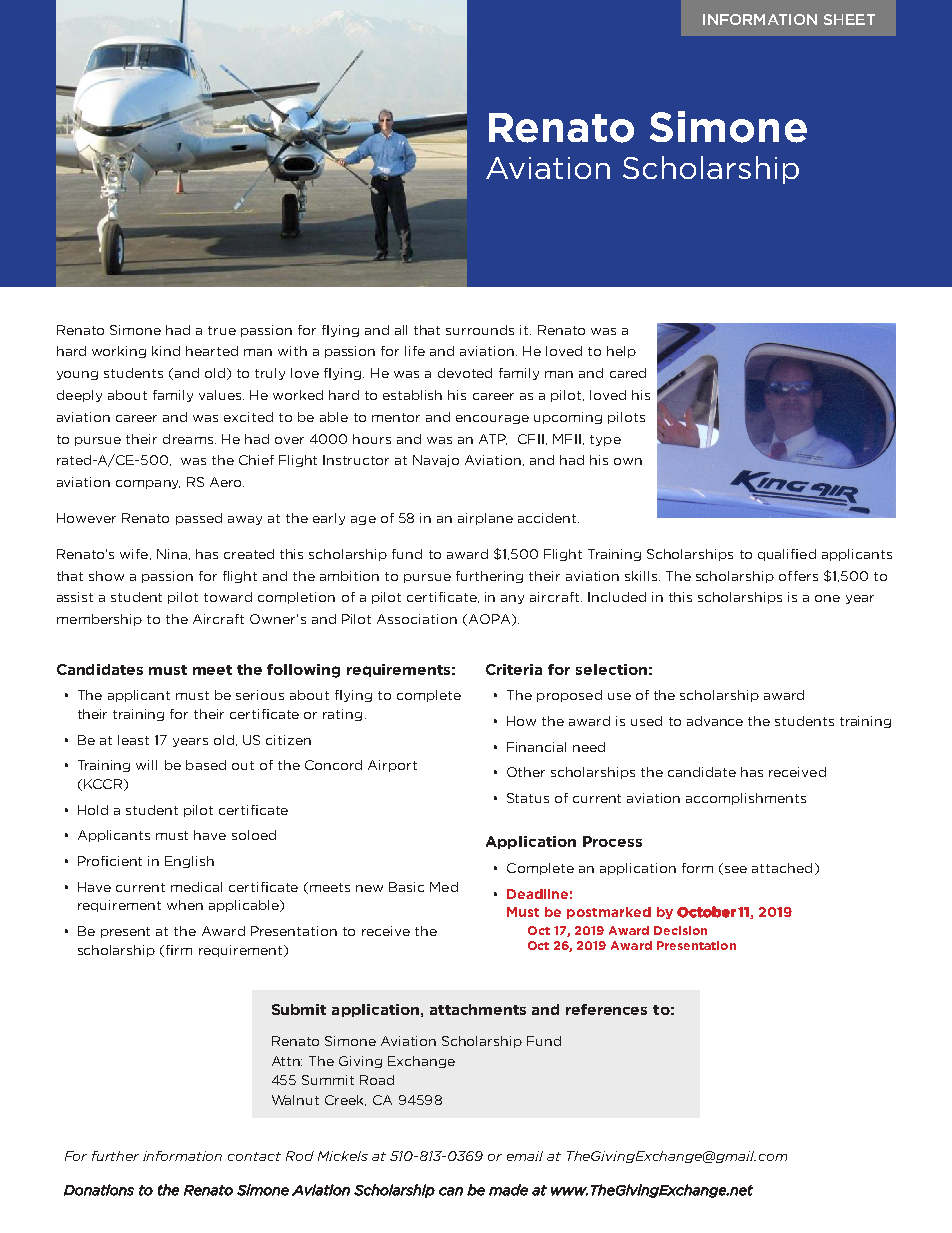  What do you see at coordinates (228, 597) in the image?
I see `toward` at bounding box center [228, 597].
